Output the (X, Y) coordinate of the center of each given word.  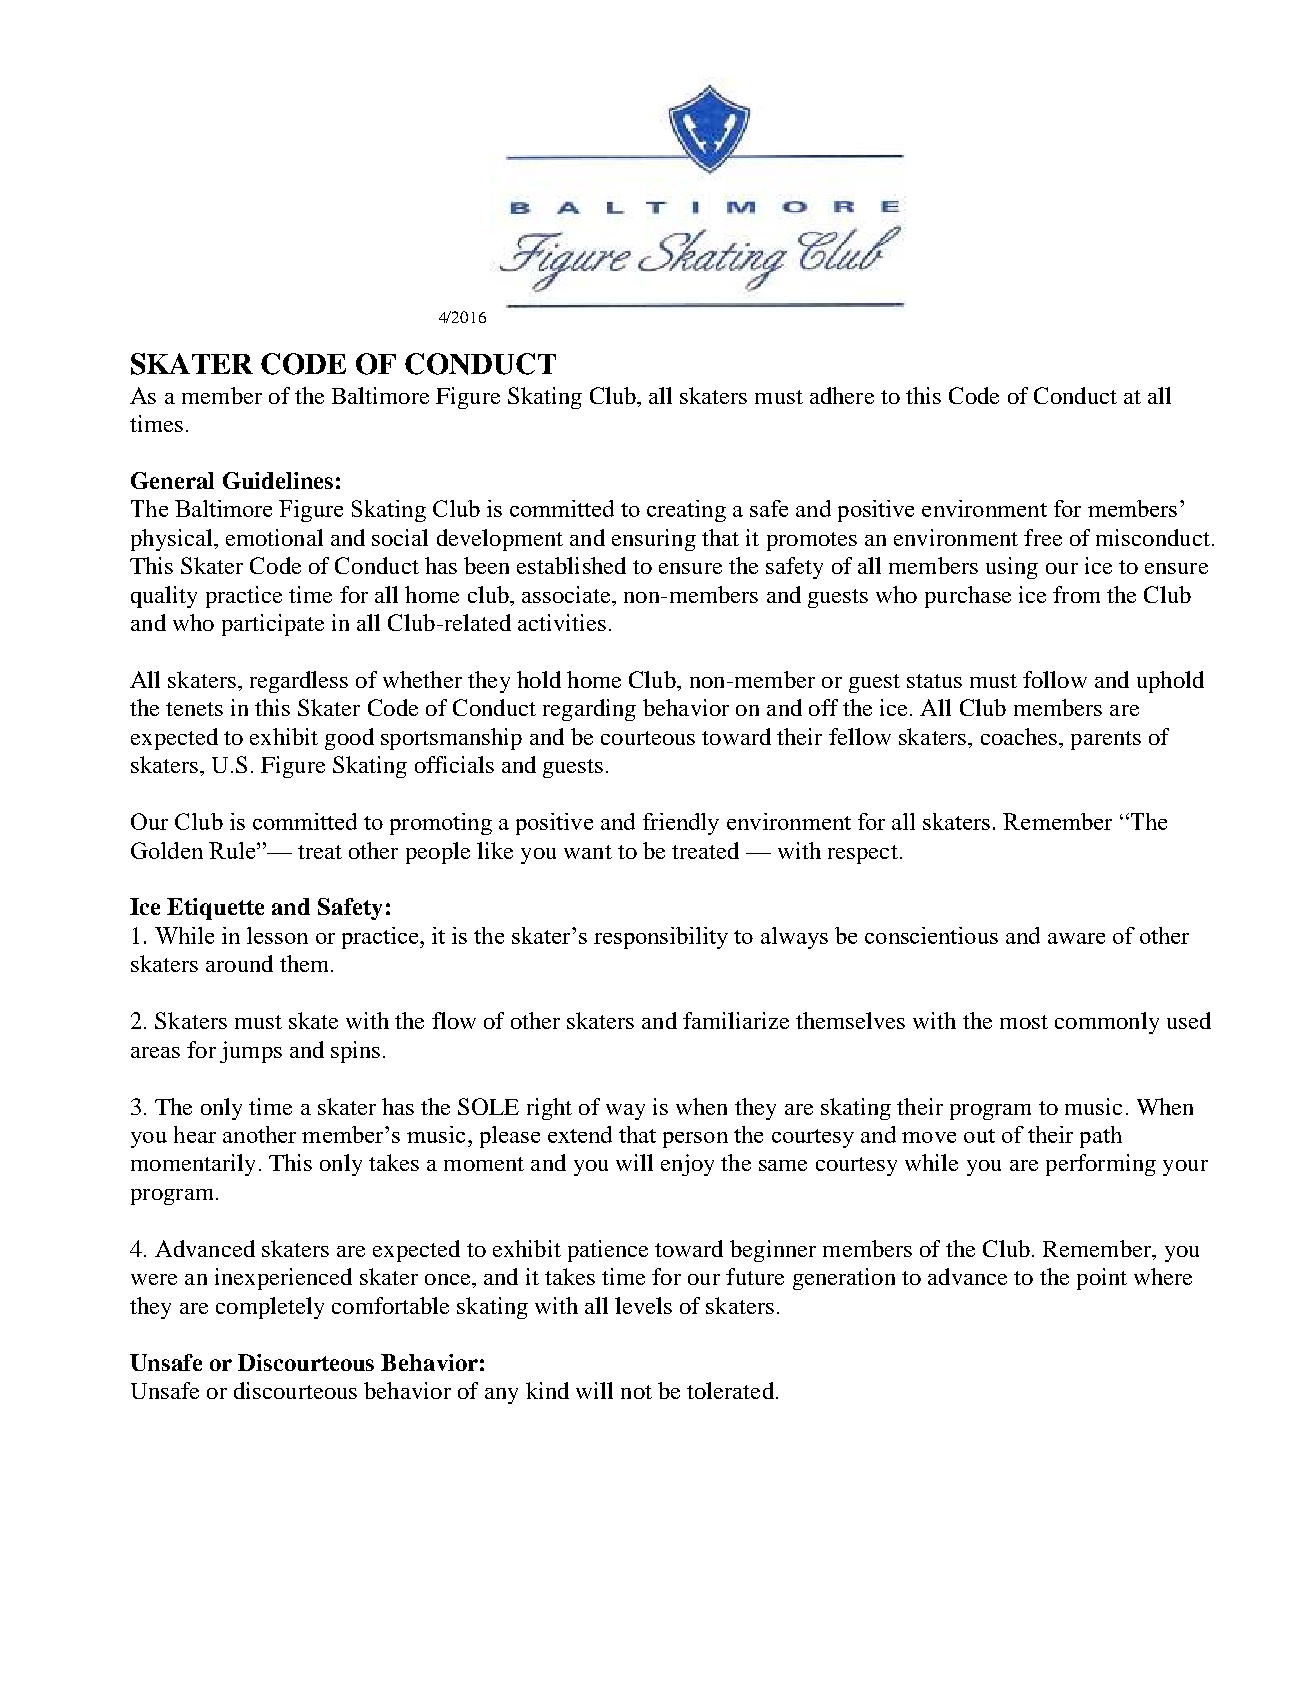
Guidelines (278, 480)
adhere (842, 395)
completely (270, 1308)
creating (686, 511)
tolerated (730, 1390)
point (1102, 1279)
